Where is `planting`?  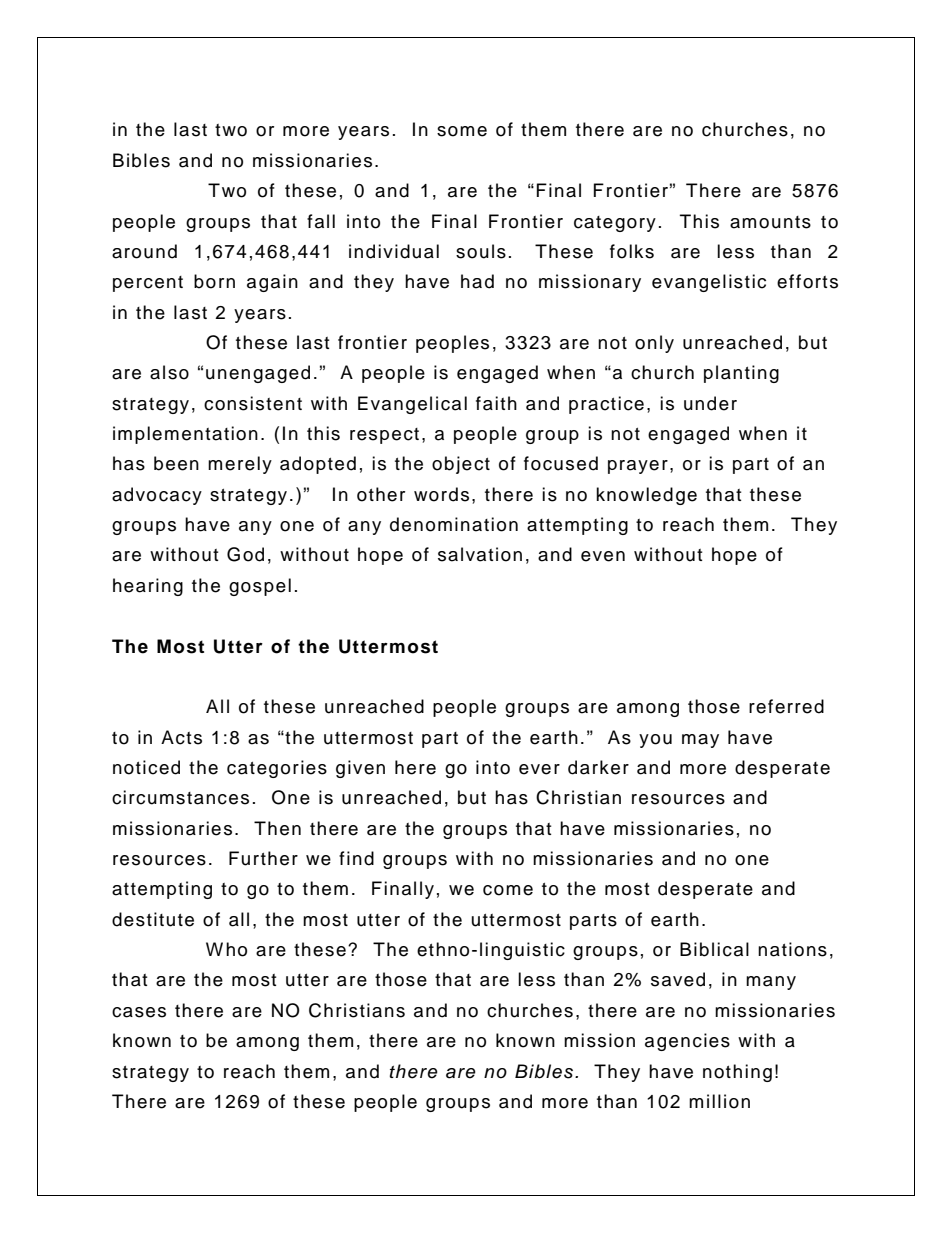 planting is located at coordinates (741, 374).
